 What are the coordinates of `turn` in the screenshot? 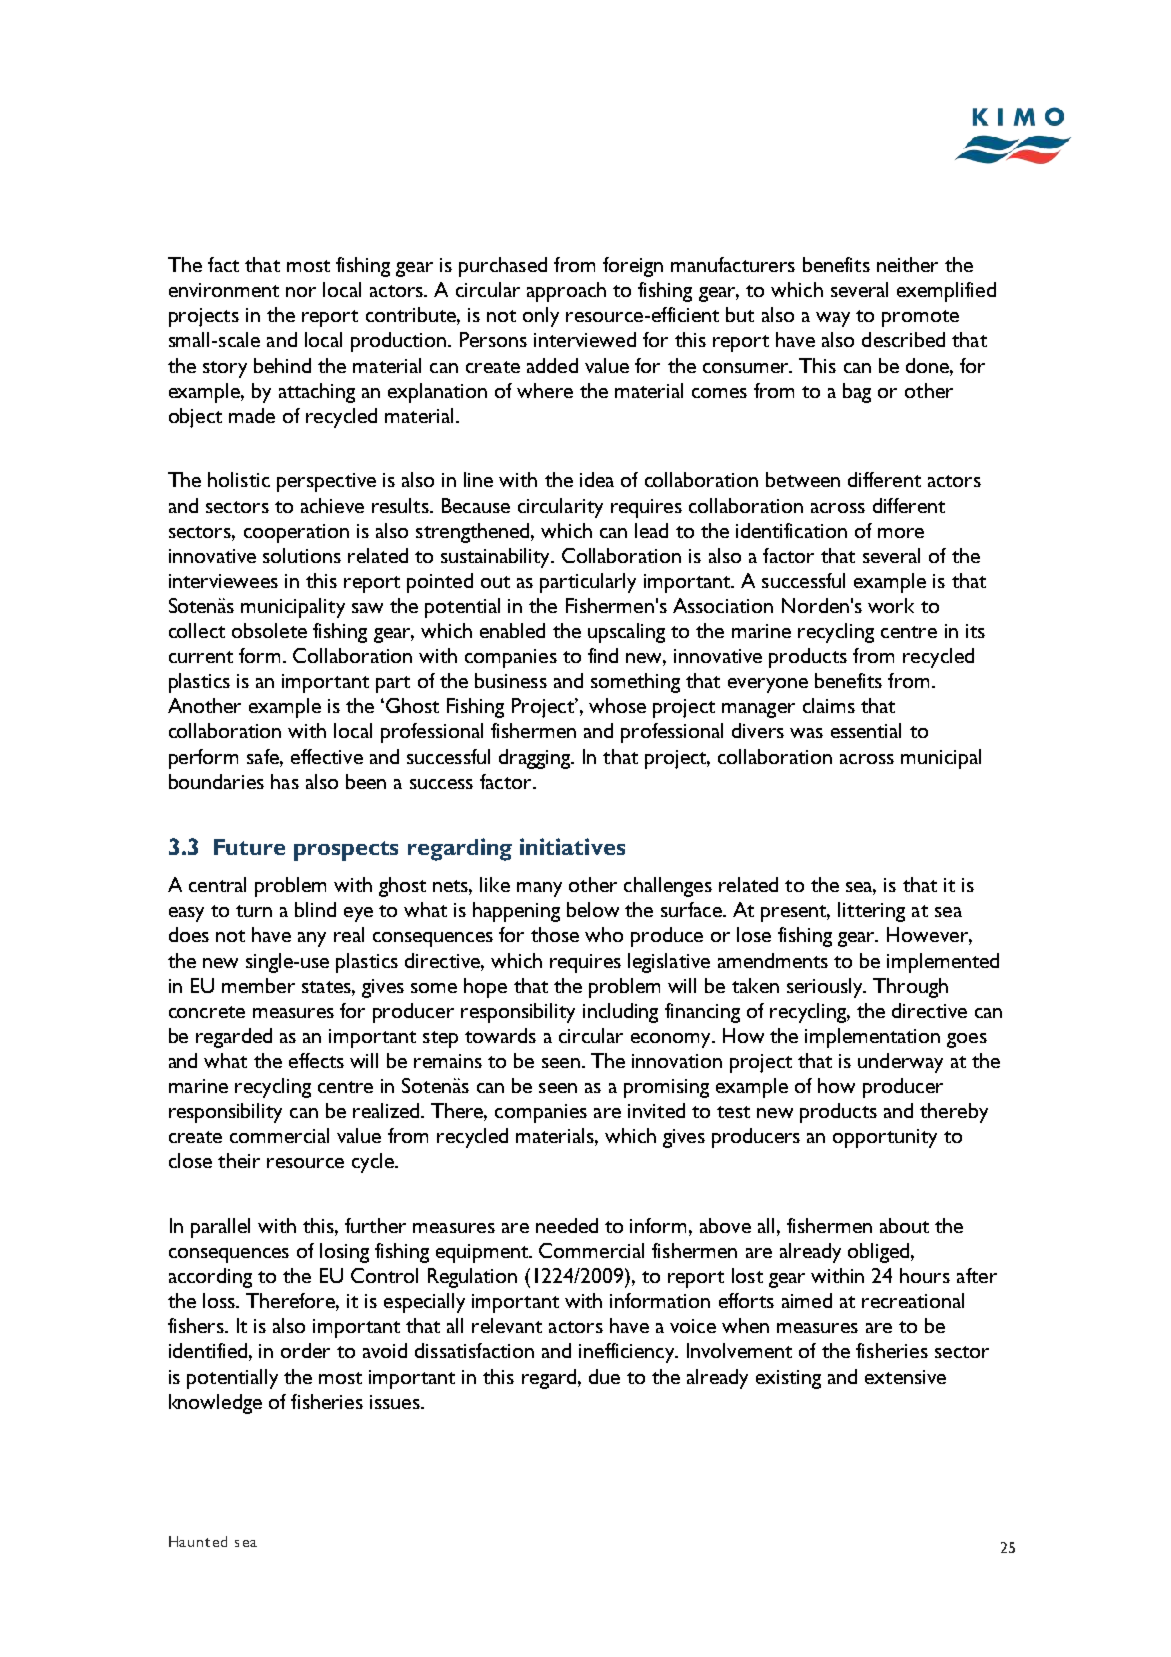 It's located at (254, 911).
